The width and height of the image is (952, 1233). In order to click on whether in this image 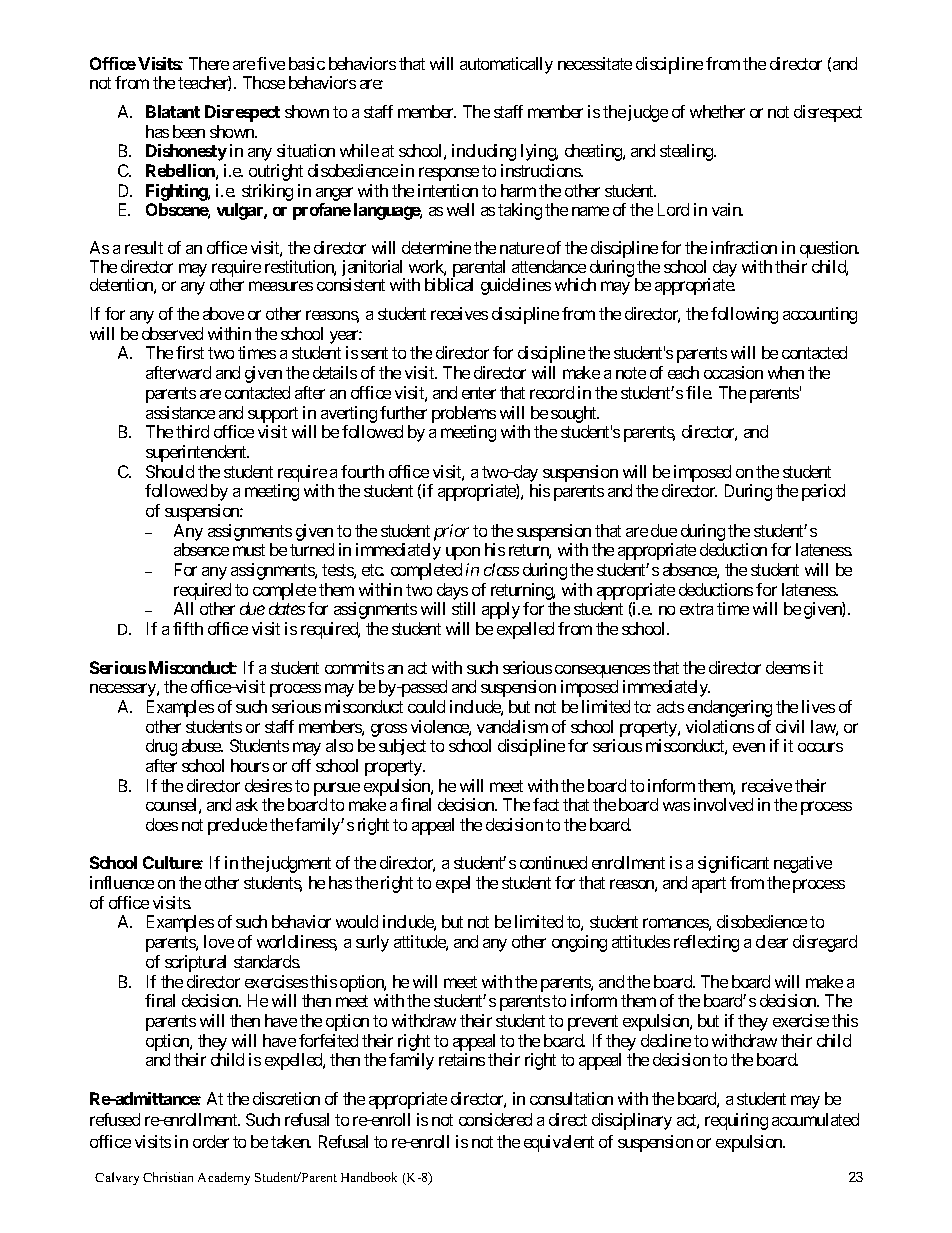, I will do `click(717, 111)`.
